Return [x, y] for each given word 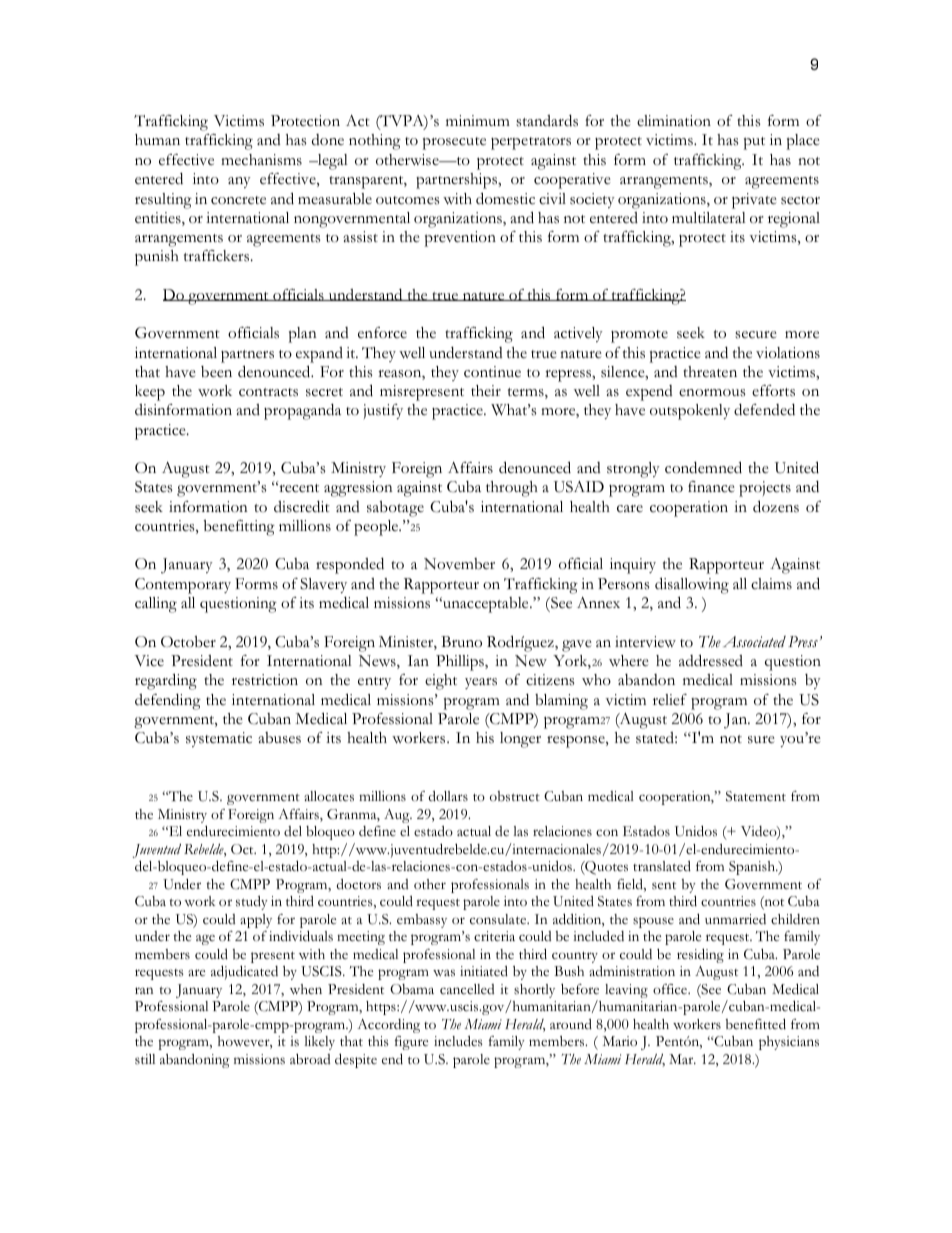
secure [756, 335]
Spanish [753, 868]
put [754, 143]
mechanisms [261, 160]
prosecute [454, 143]
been [216, 372]
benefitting [239, 528]
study [252, 903]
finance [711, 487]
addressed [711, 660]
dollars [448, 796]
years [481, 683]
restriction [265, 680]
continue [492, 372]
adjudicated [244, 972]
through [512, 489]
